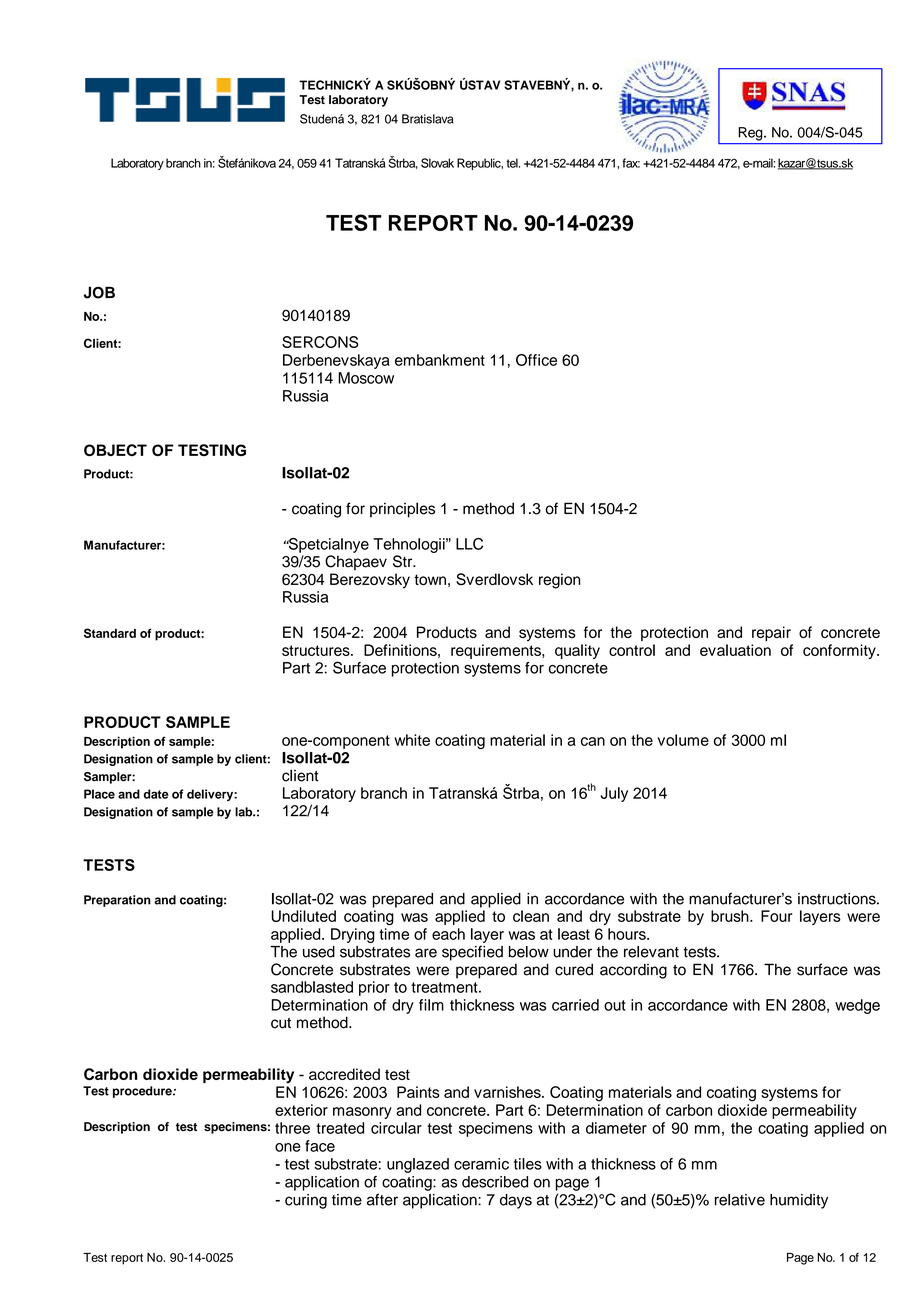 This screenshot has width=924, height=1307. I want to click on OBJECT, so click(115, 450).
